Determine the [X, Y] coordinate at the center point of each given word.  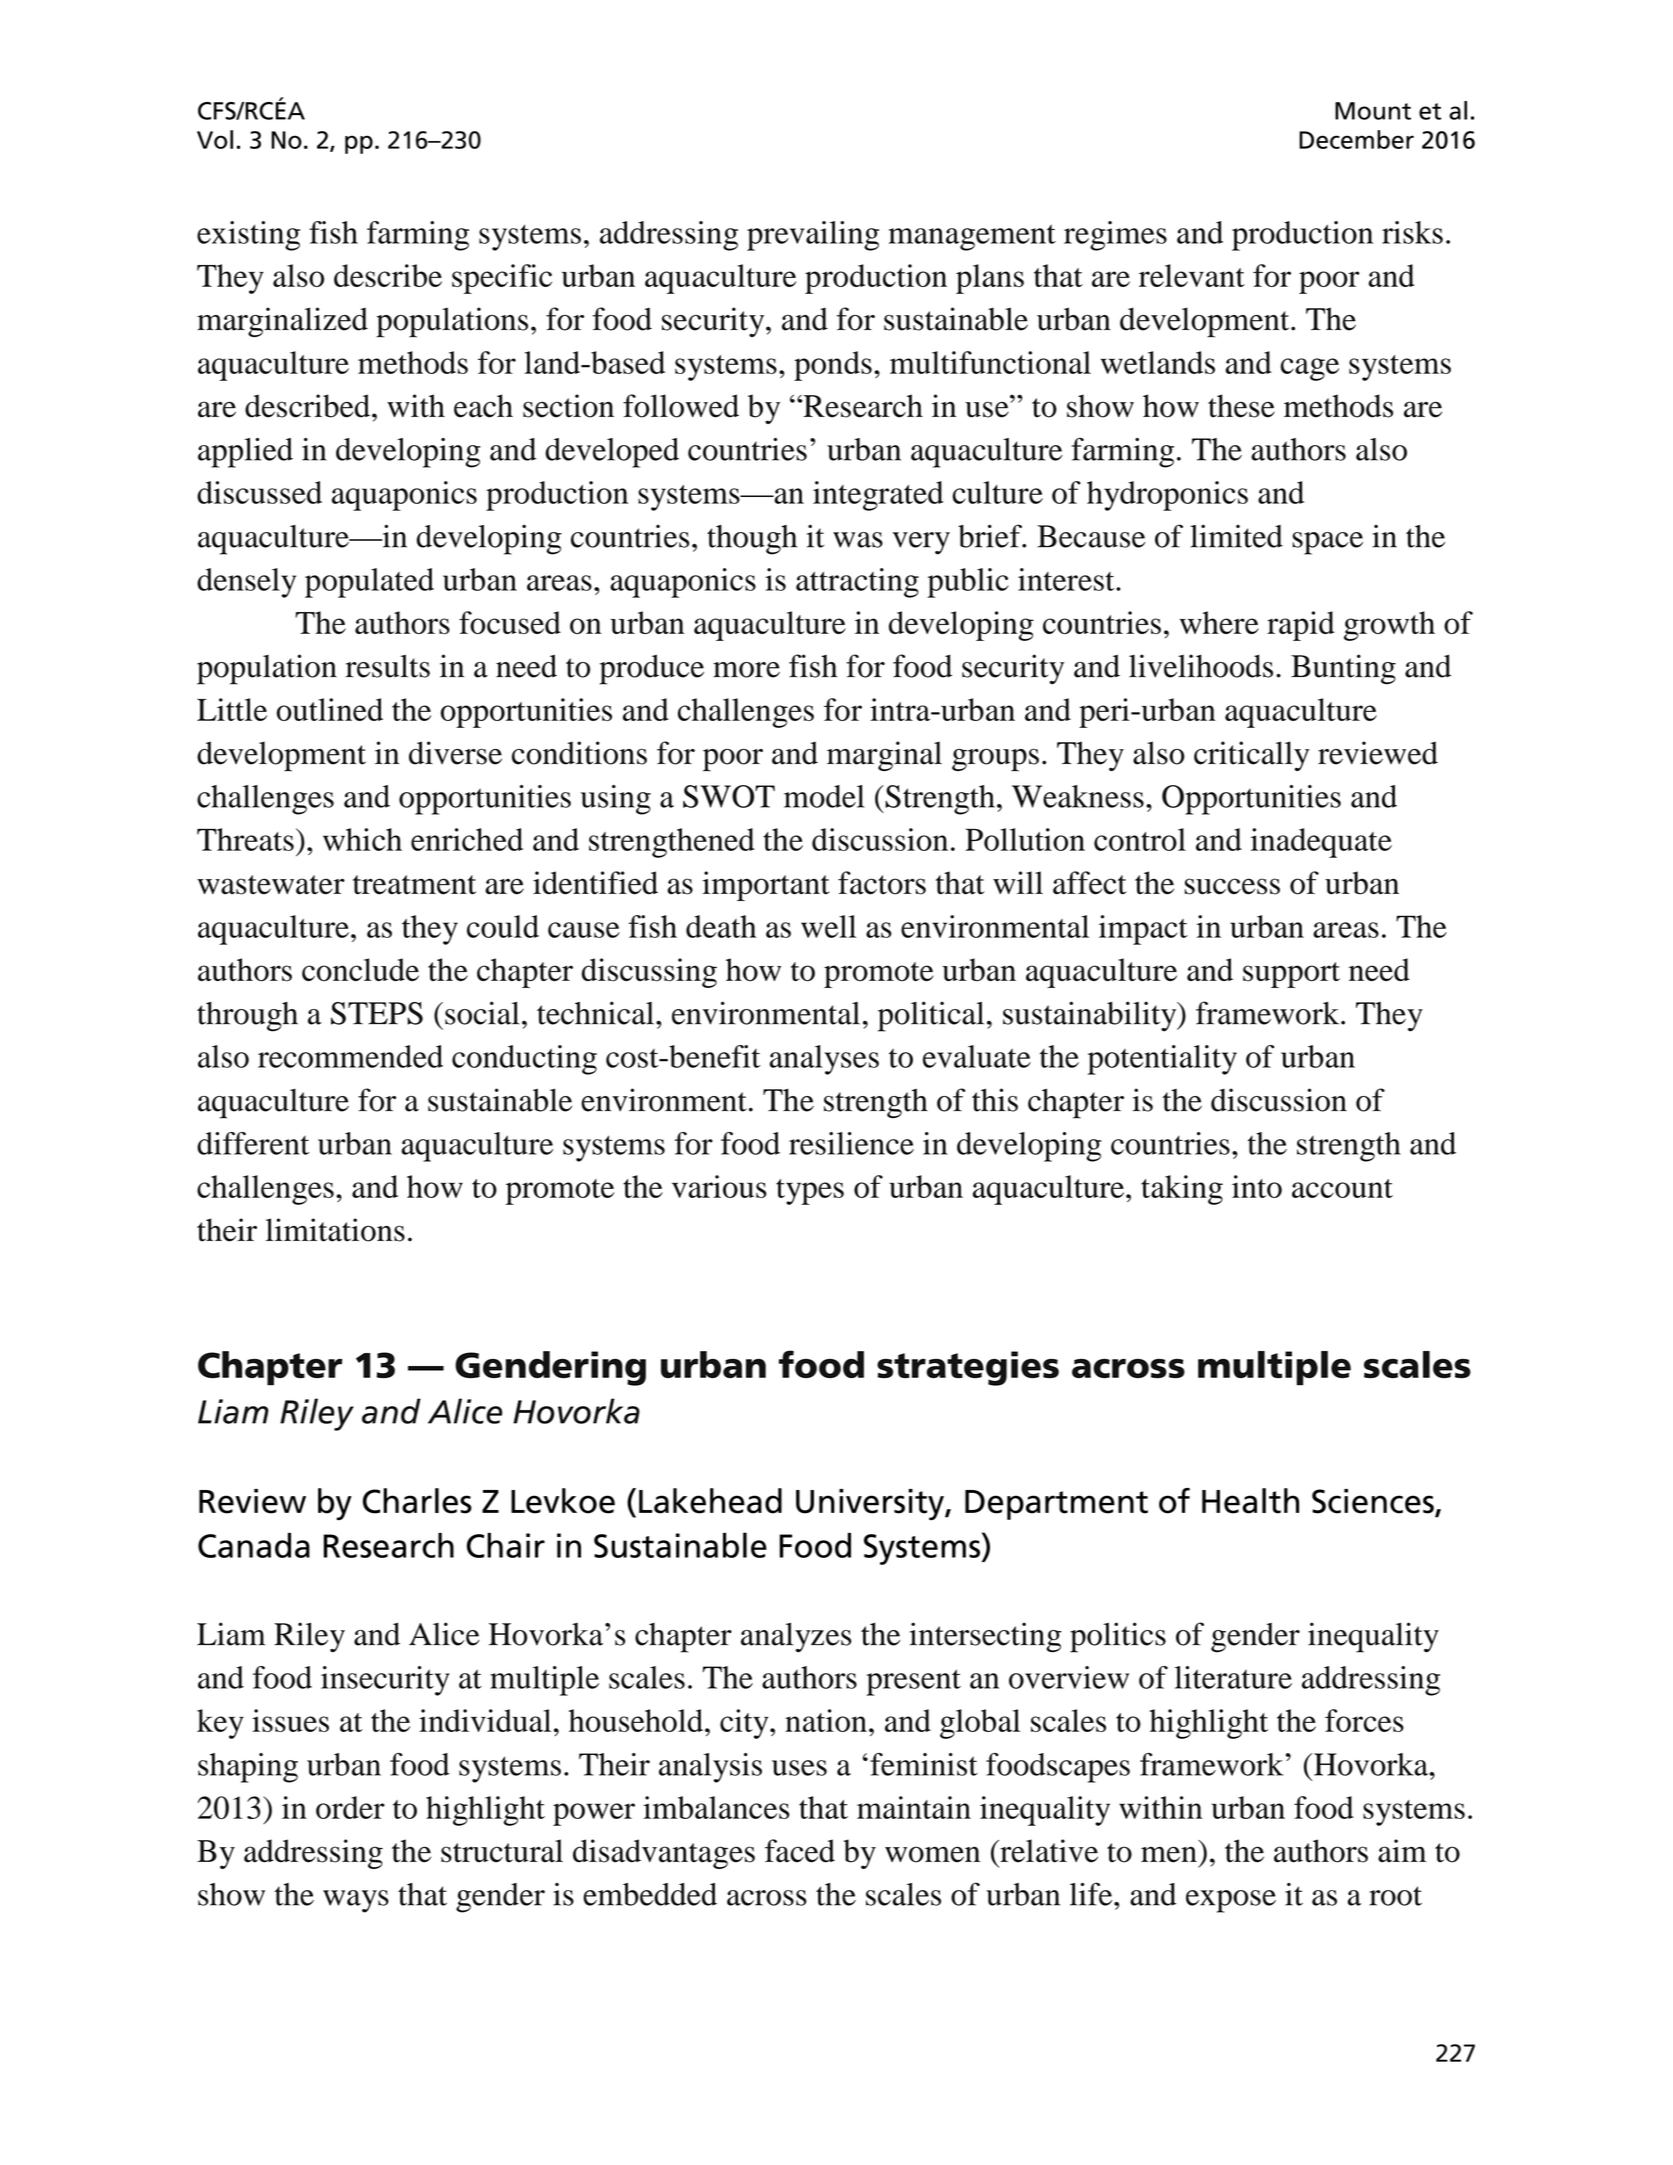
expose [1231, 1901]
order [350, 1807]
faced [800, 1851]
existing [248, 236]
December [1356, 139]
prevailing [813, 236]
